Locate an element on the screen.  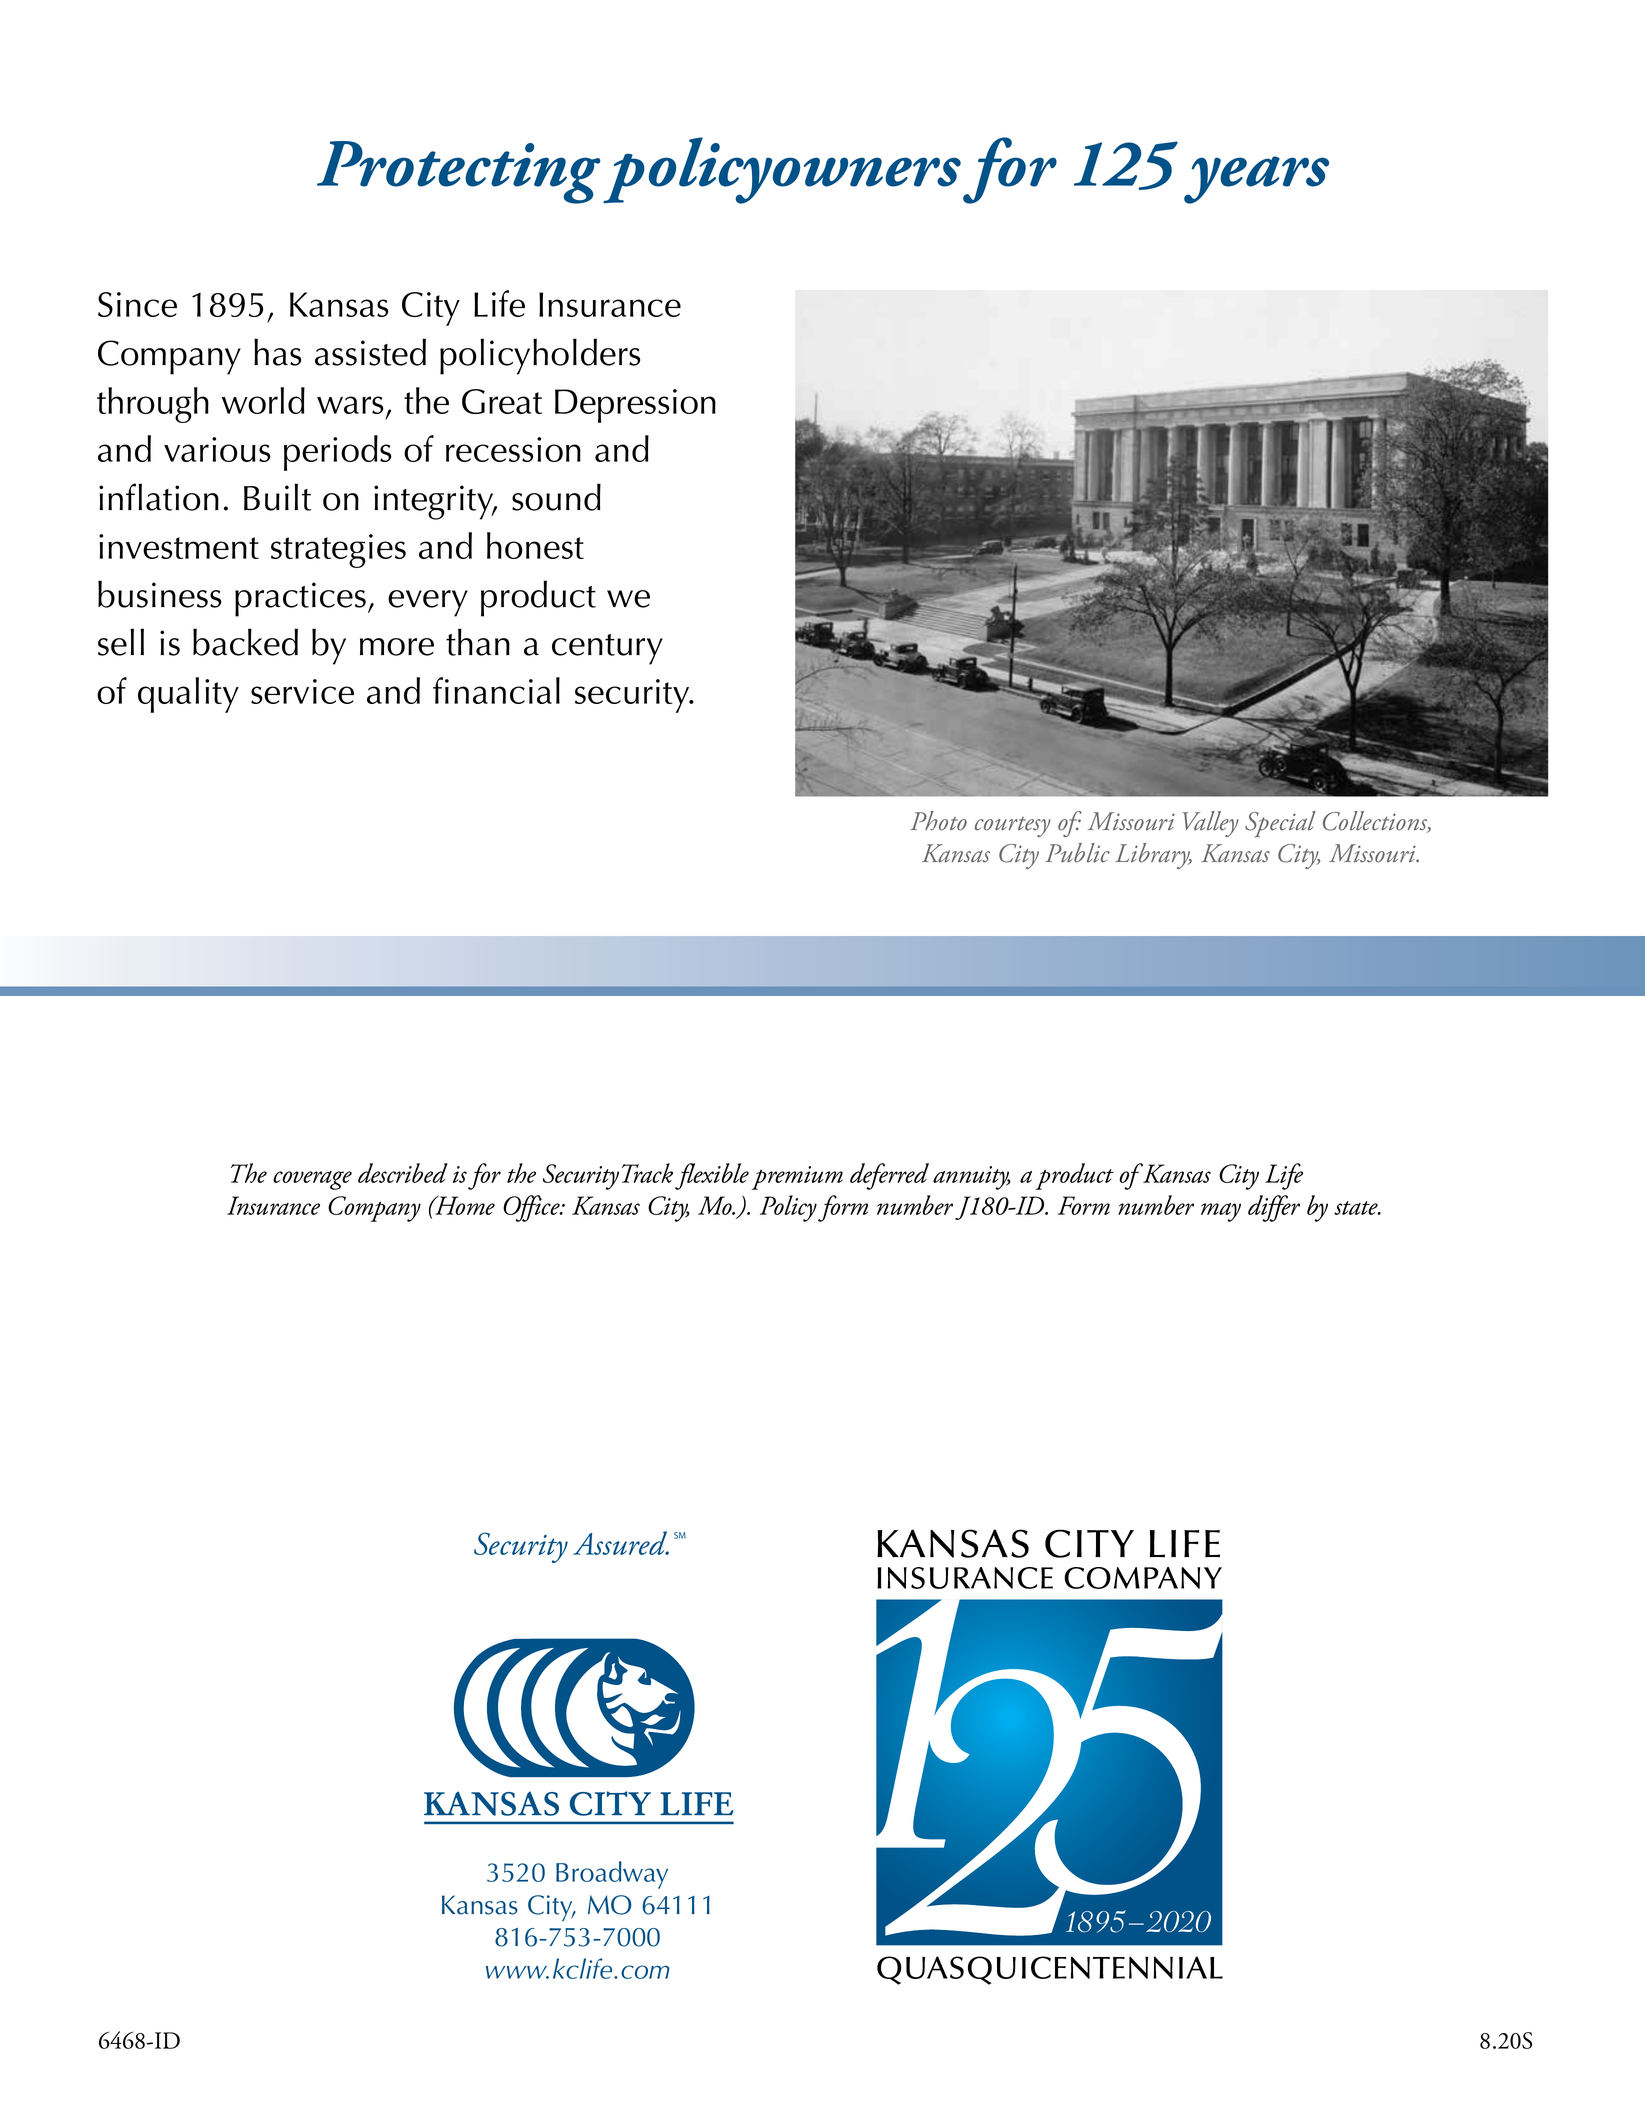
years is located at coordinates (1256, 180).
